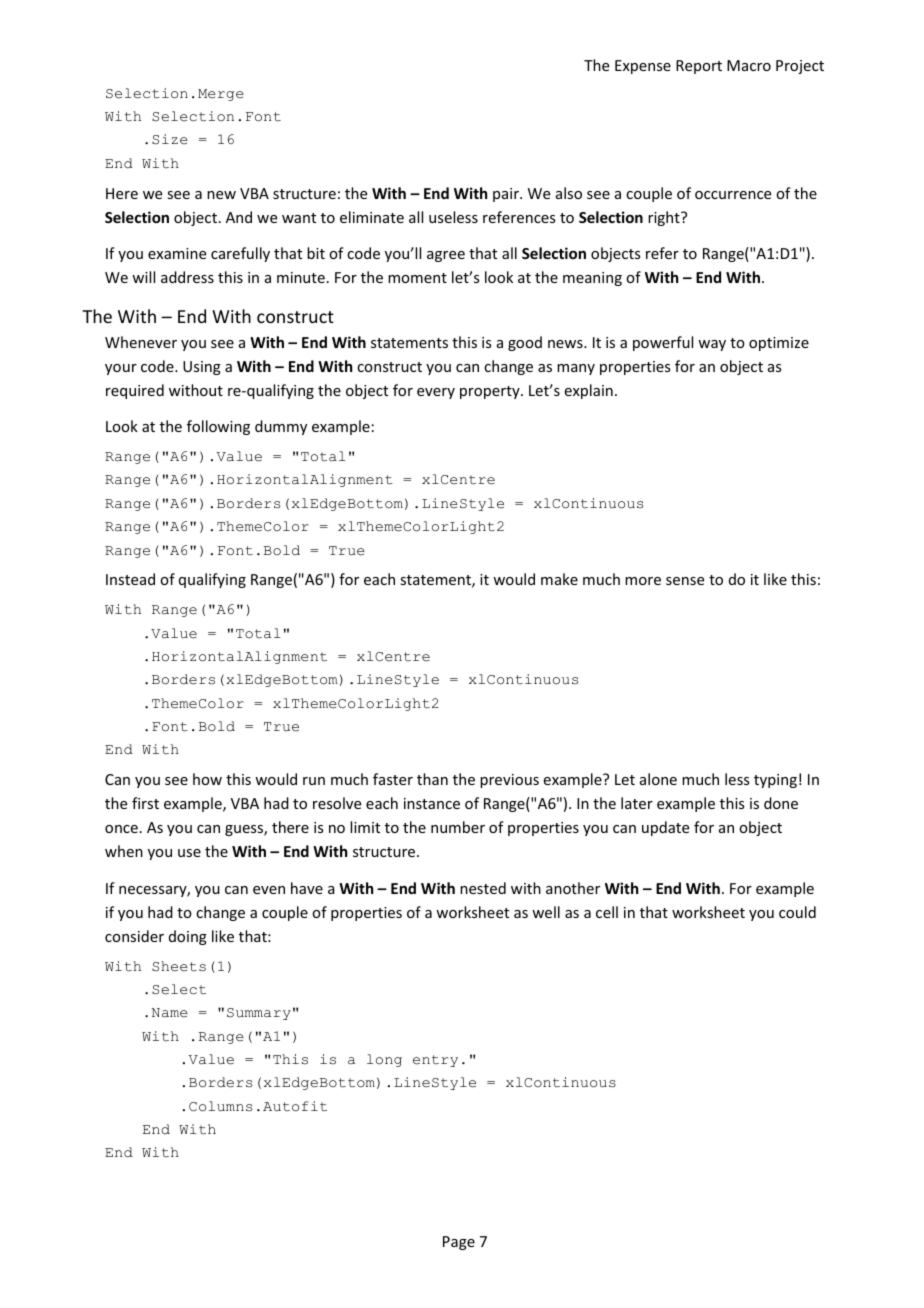 Image resolution: width=924 pixels, height=1308 pixels. Describe the element at coordinates (459, 1243) in the document. I see `Page` at that location.
